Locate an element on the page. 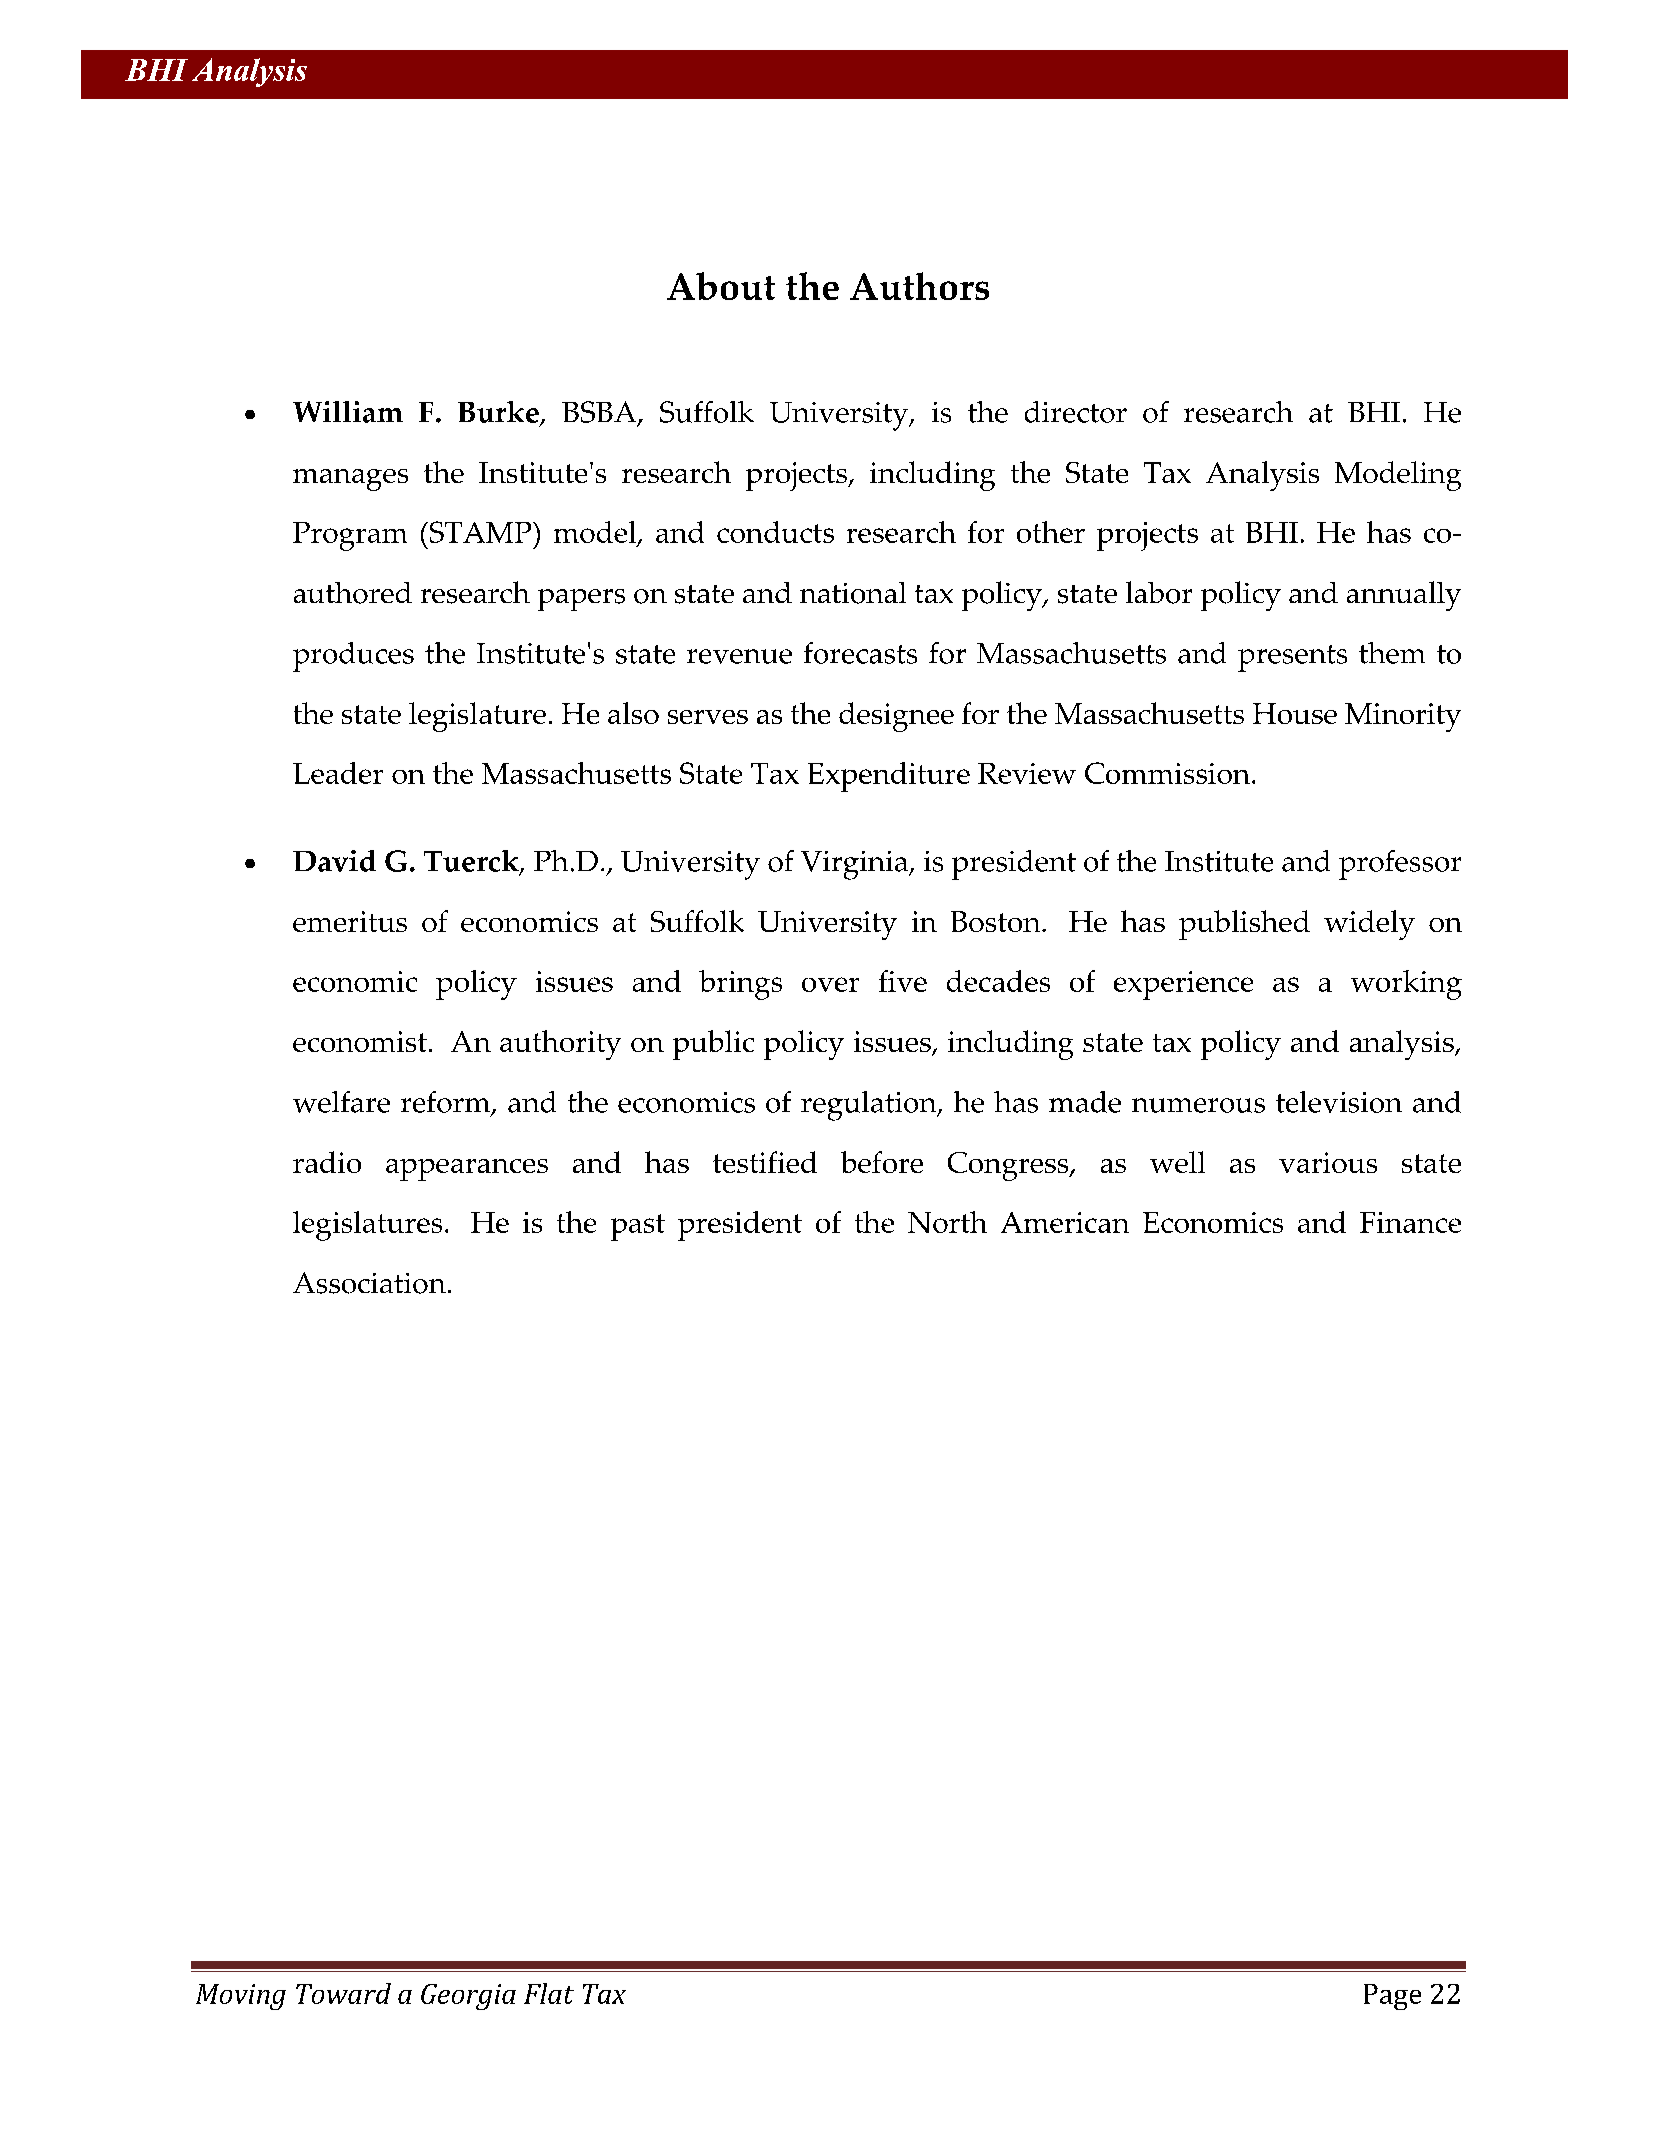  Flat is located at coordinates (549, 1993).
